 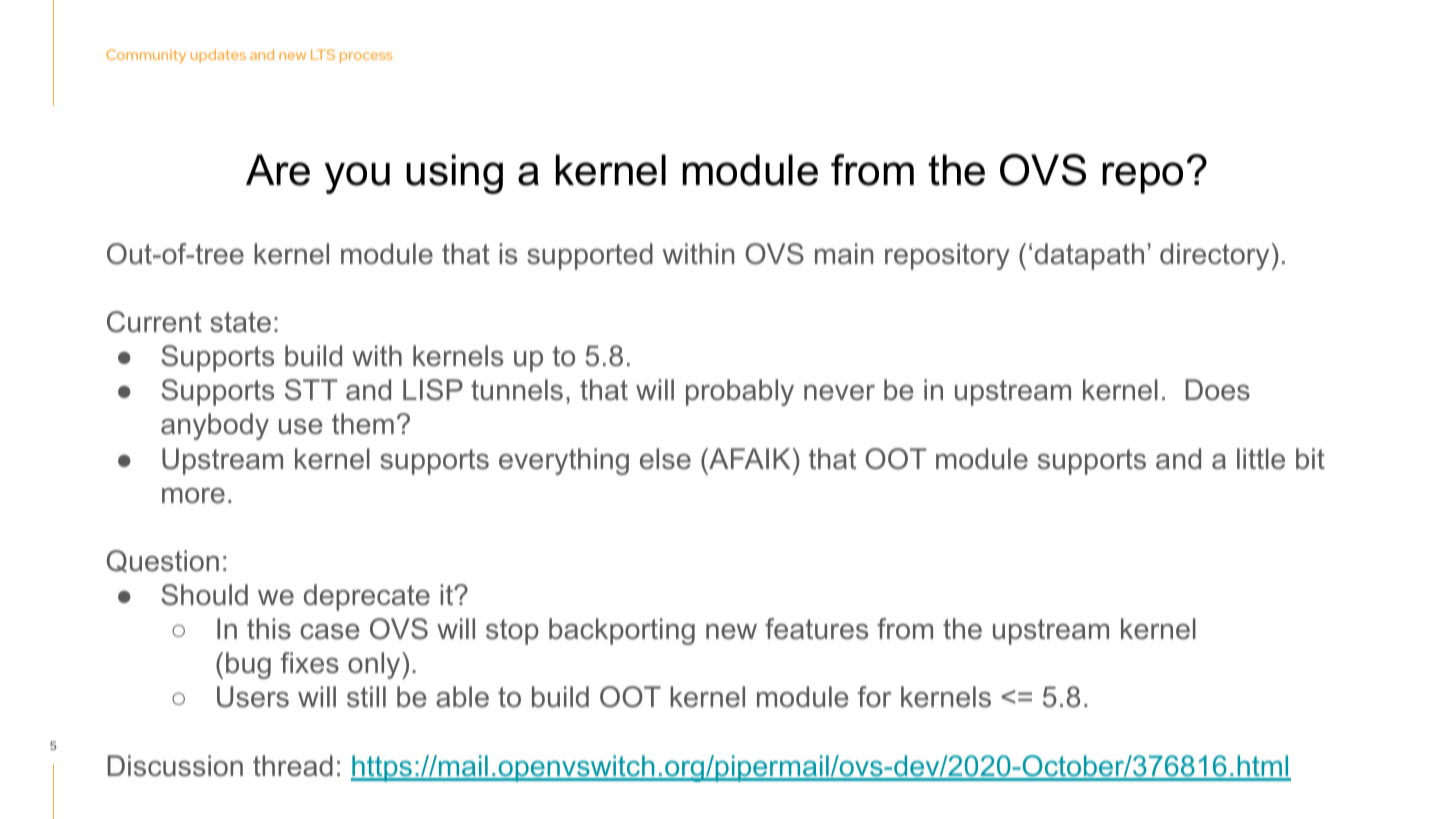 What do you see at coordinates (366, 57) in the page?
I see `process` at bounding box center [366, 57].
